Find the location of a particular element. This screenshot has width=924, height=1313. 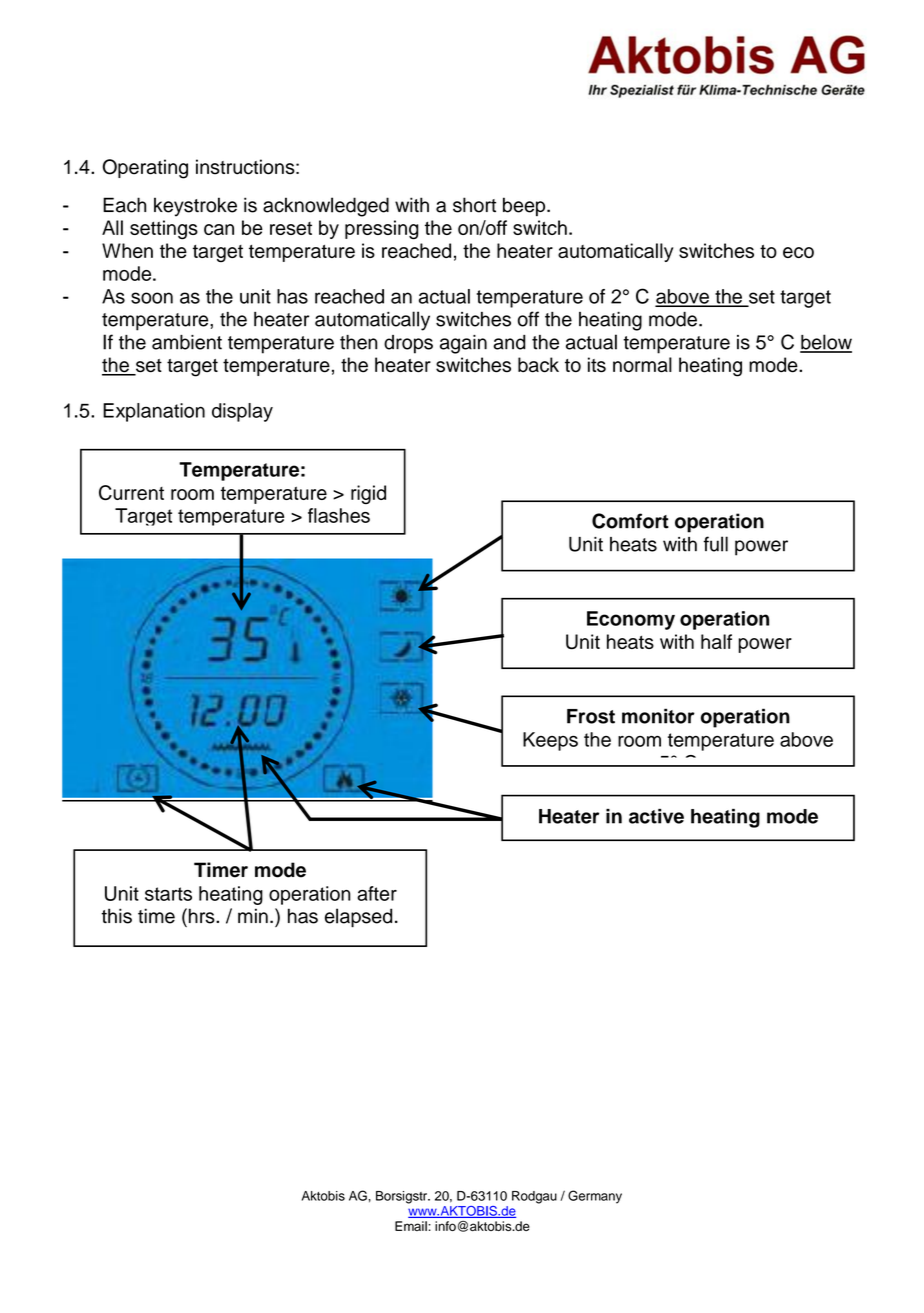

short is located at coordinates (474, 205).
